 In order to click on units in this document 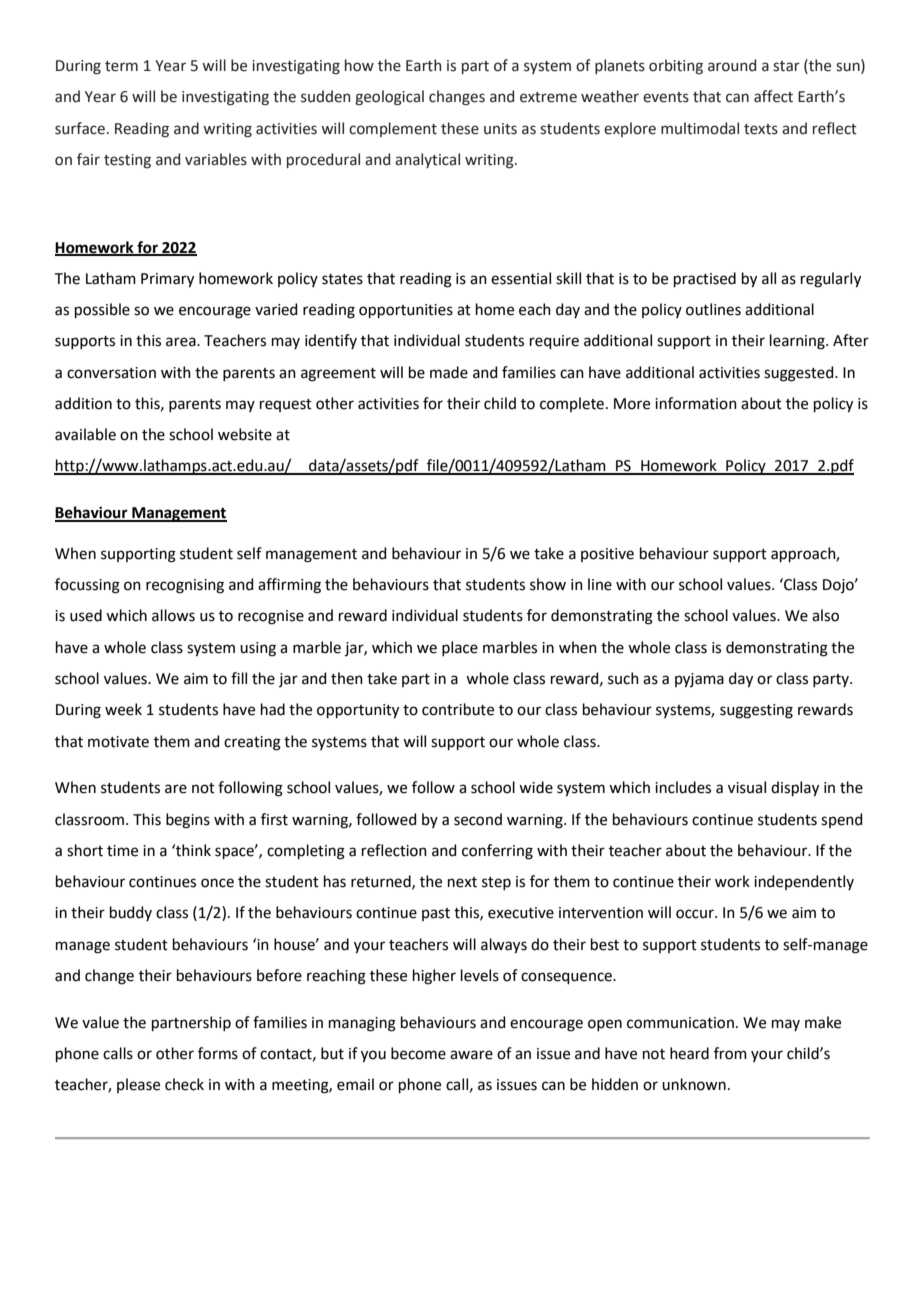, I will do `click(500, 129)`.
